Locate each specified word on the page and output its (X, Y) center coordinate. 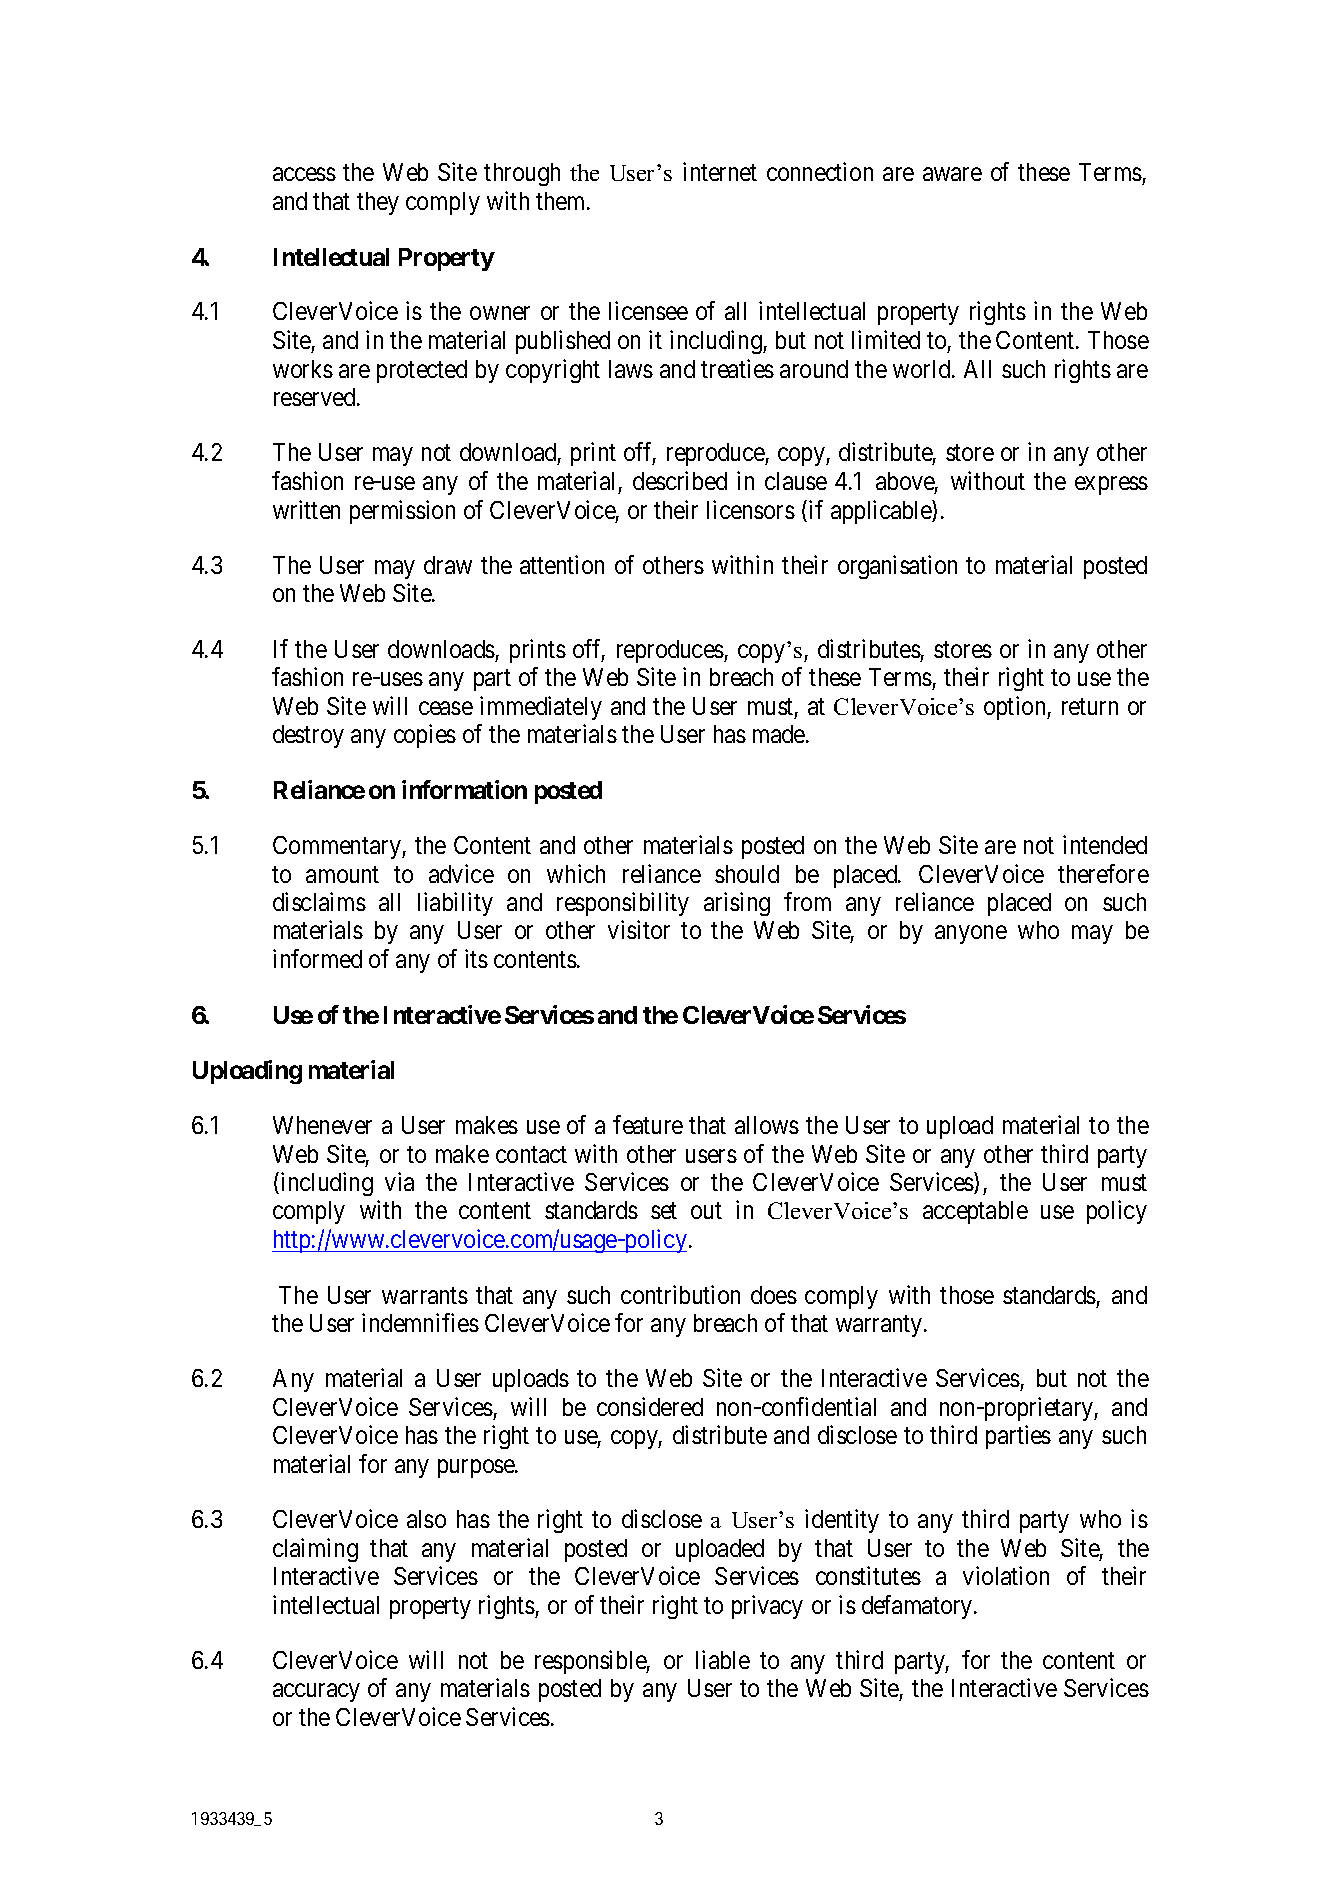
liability (455, 904)
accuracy (316, 1693)
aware (952, 174)
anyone (971, 935)
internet (720, 171)
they (378, 203)
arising (737, 904)
